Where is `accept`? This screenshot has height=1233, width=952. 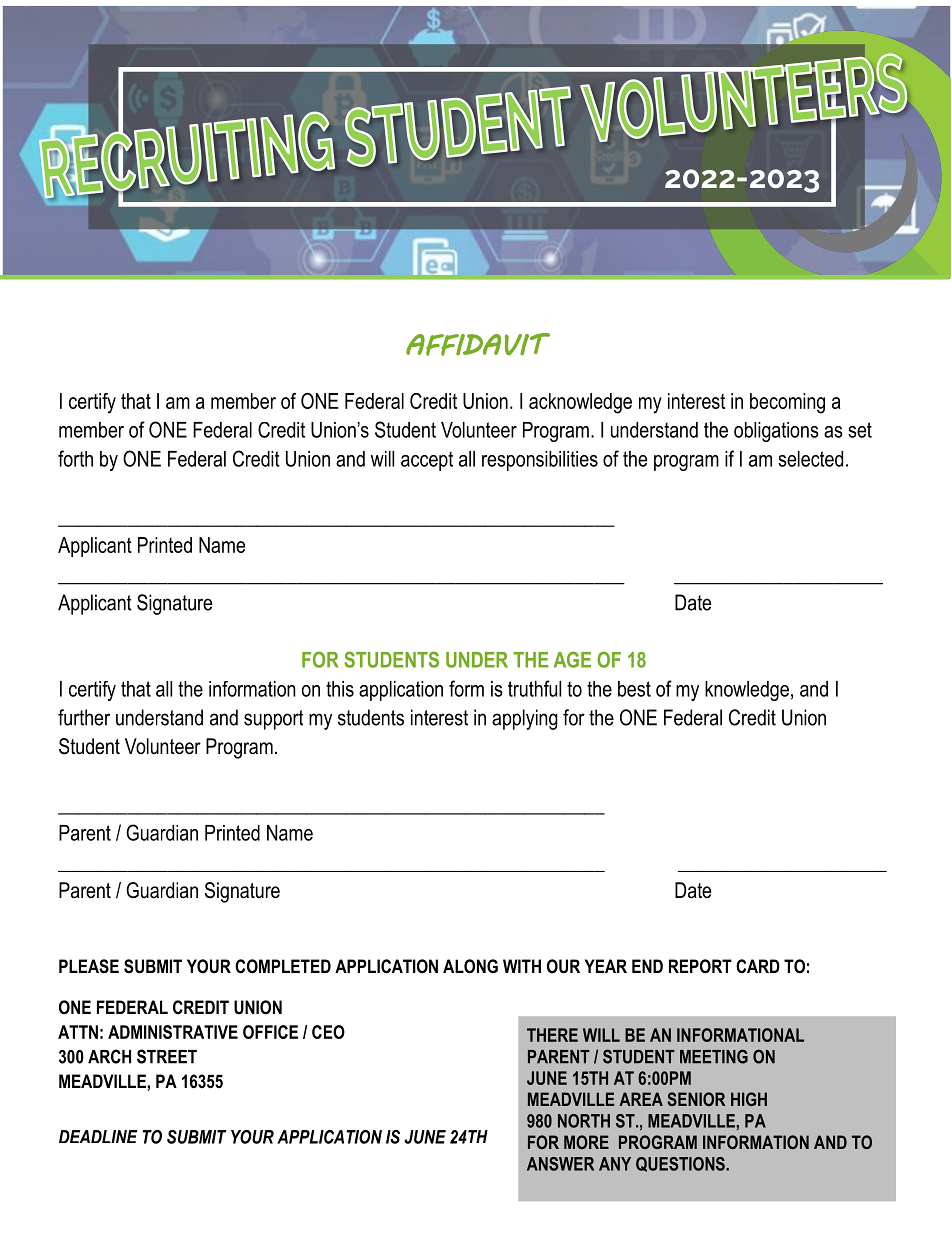 accept is located at coordinates (427, 461).
